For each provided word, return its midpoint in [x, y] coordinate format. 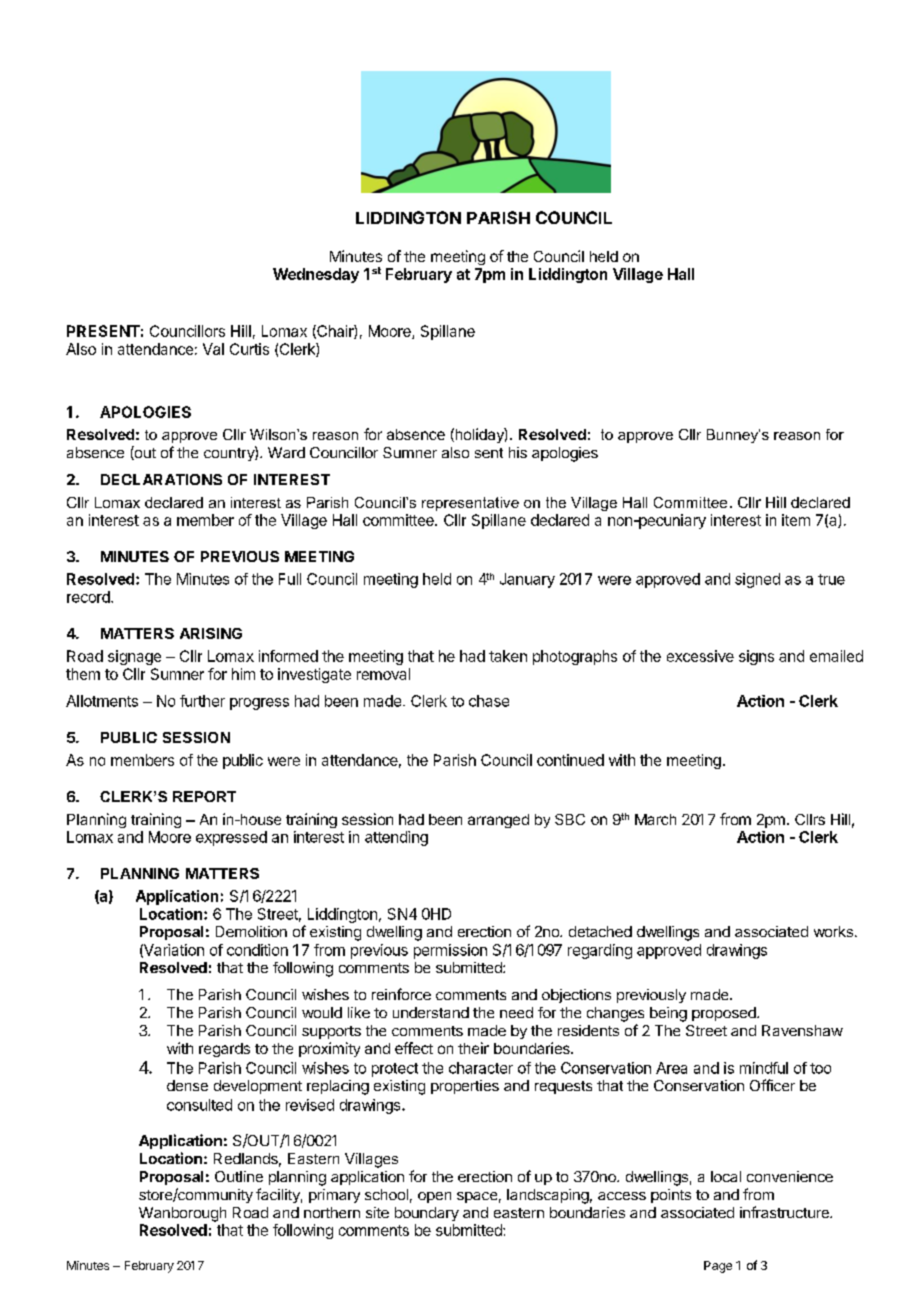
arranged [498, 821]
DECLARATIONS [161, 479]
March [655, 819]
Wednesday [316, 275]
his [518, 452]
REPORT [204, 796]
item [796, 520]
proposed [725, 1014]
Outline [239, 1176]
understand [431, 1012]
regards [224, 1050]
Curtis [249, 349]
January [527, 580]
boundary [427, 1214]
